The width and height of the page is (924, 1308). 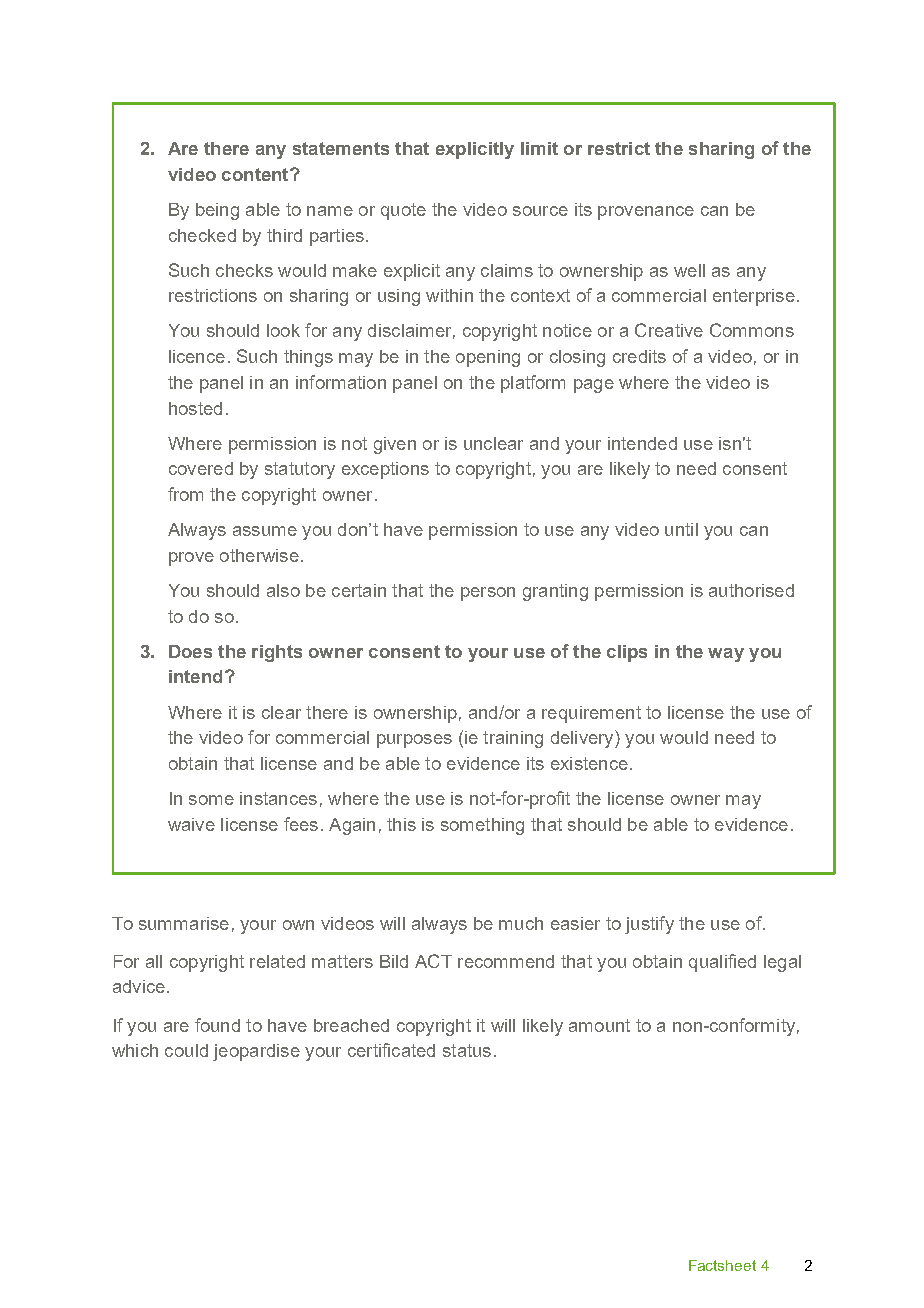 What do you see at coordinates (689, 270) in the page?
I see `well` at bounding box center [689, 270].
